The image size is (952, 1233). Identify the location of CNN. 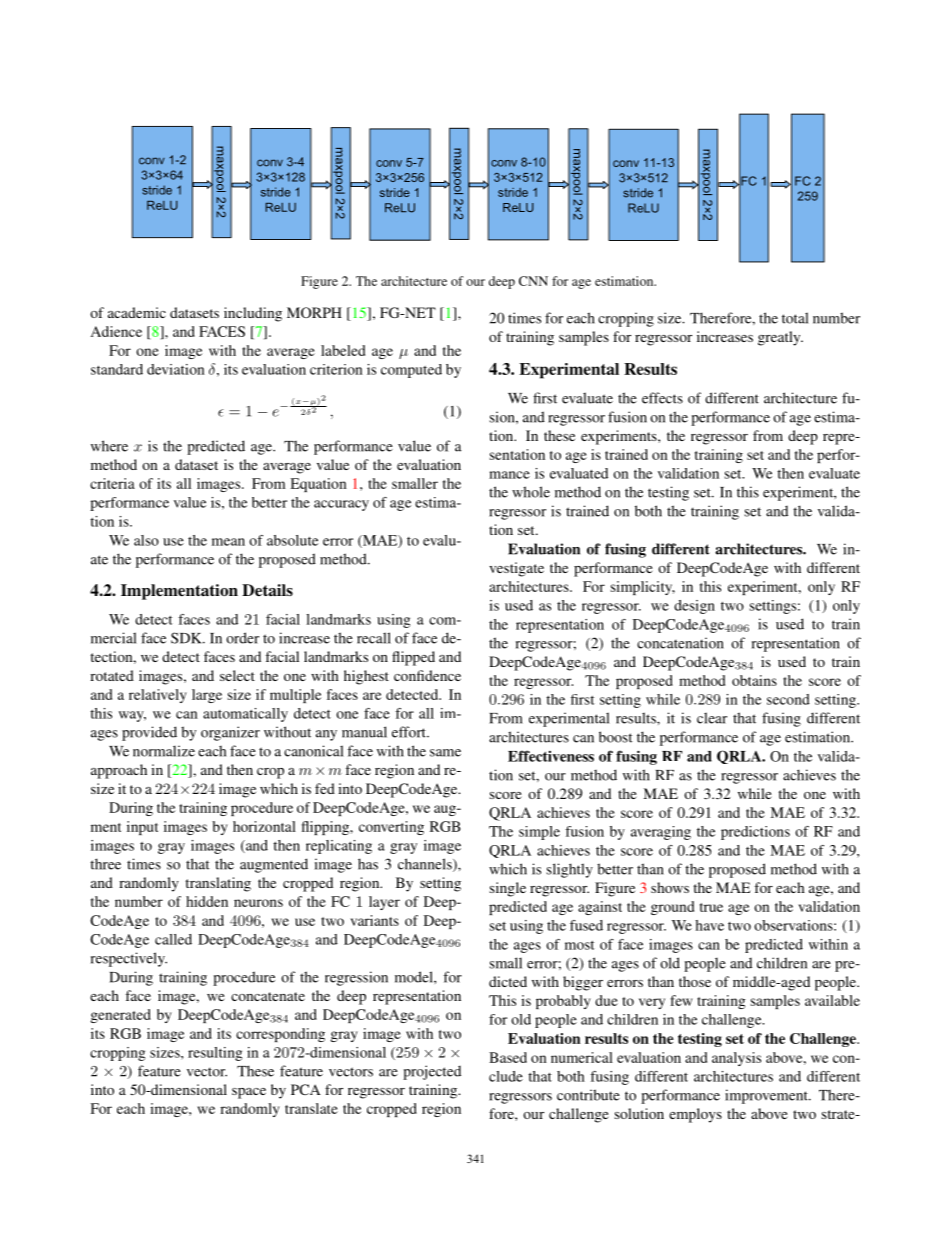
(533, 281).
